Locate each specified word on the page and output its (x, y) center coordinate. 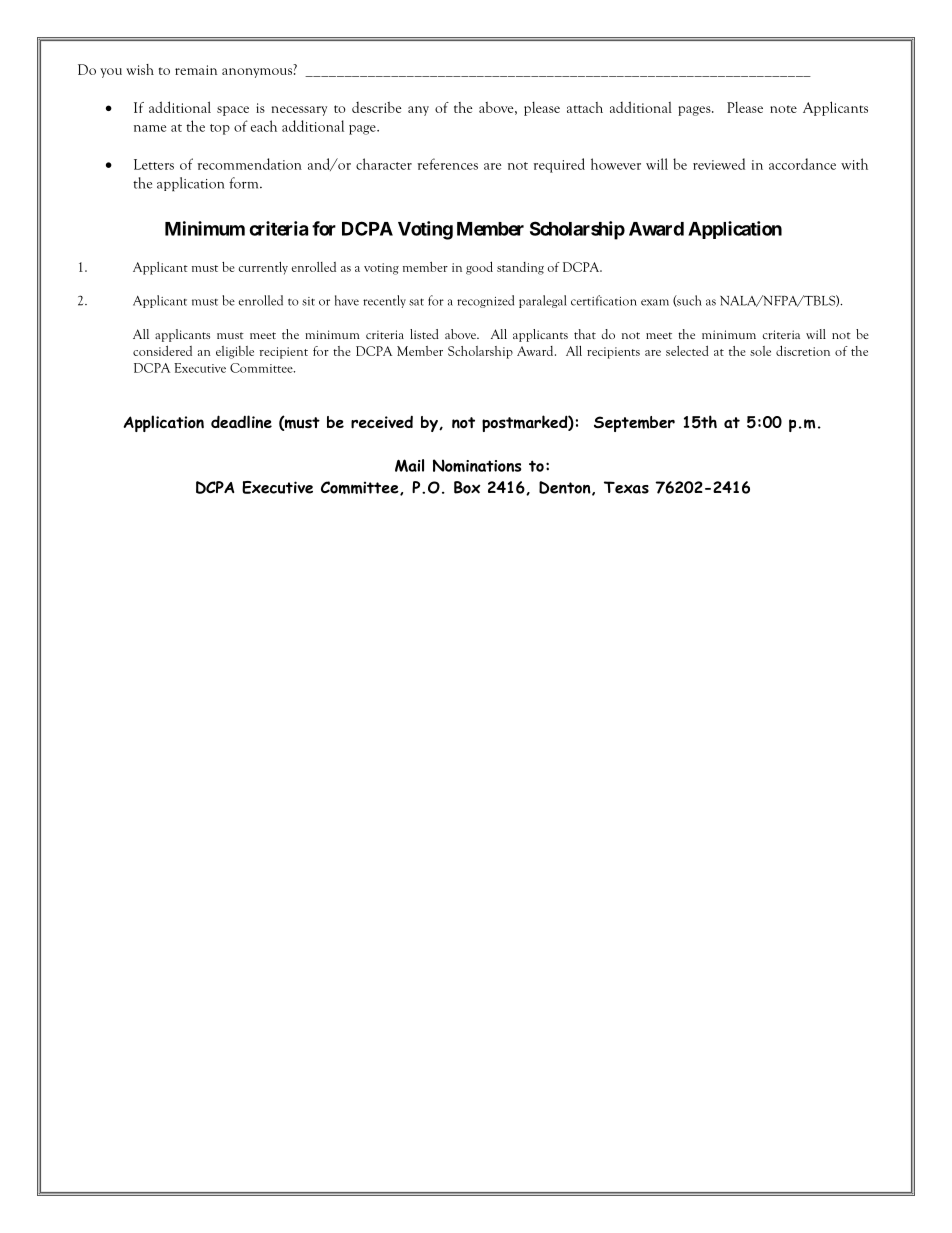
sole (760, 351)
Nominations (477, 465)
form (245, 183)
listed (424, 334)
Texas (626, 487)
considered (162, 350)
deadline (241, 421)
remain (196, 70)
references (448, 164)
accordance (802, 164)
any (418, 111)
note (783, 109)
